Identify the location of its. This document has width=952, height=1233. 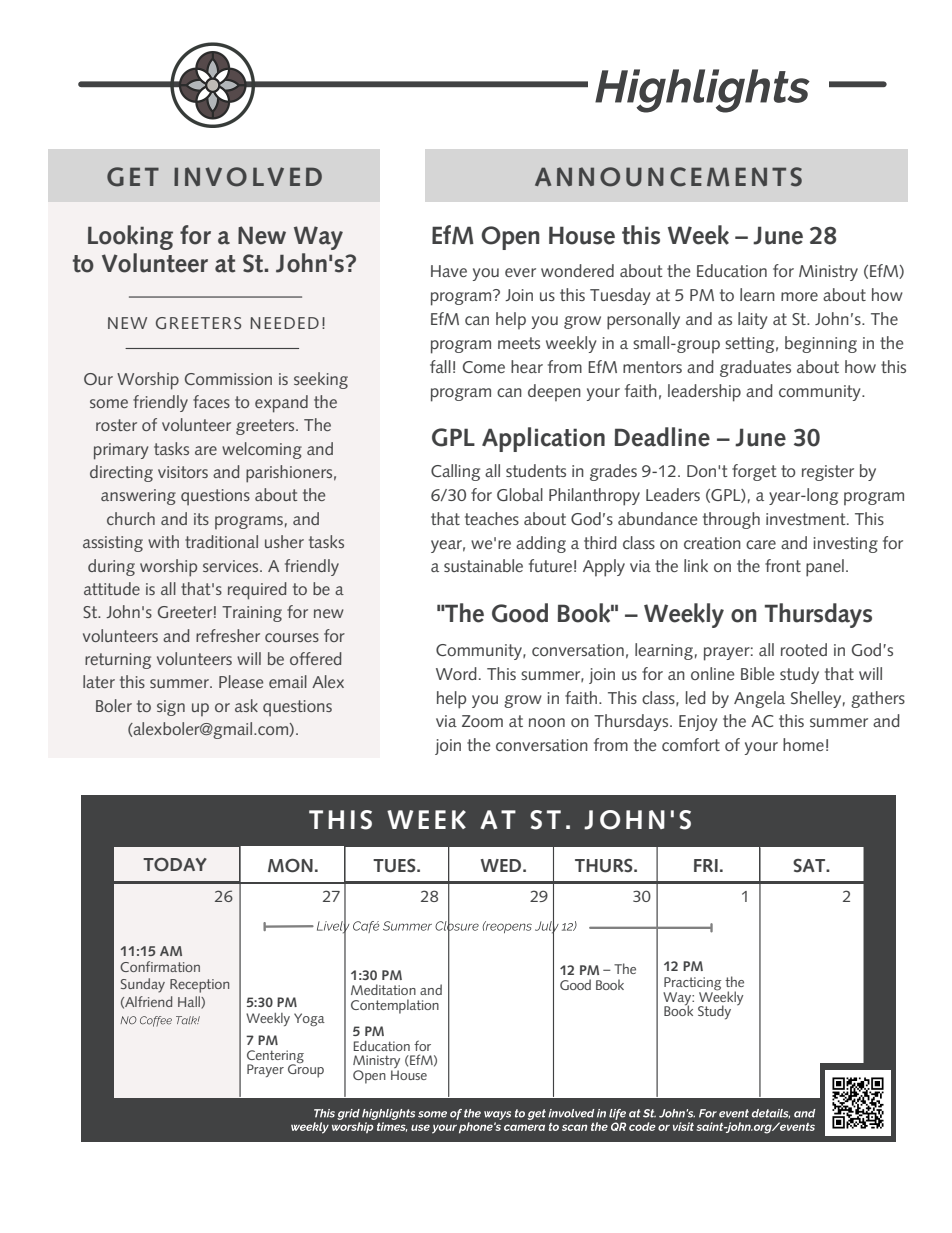
(201, 519).
